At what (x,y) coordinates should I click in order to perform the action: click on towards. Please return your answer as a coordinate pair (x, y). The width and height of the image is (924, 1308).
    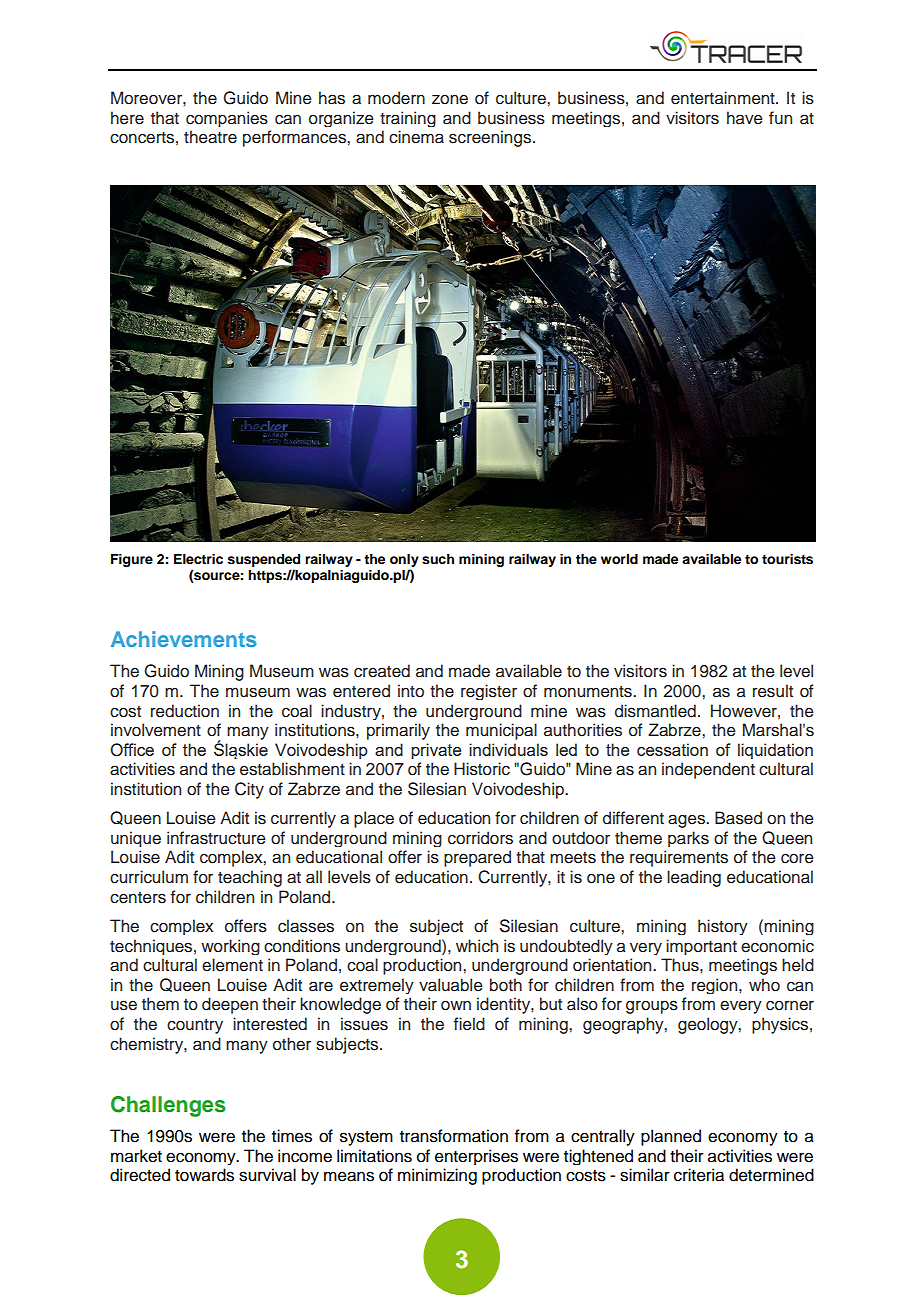
    Looking at the image, I should click on (204, 1175).
